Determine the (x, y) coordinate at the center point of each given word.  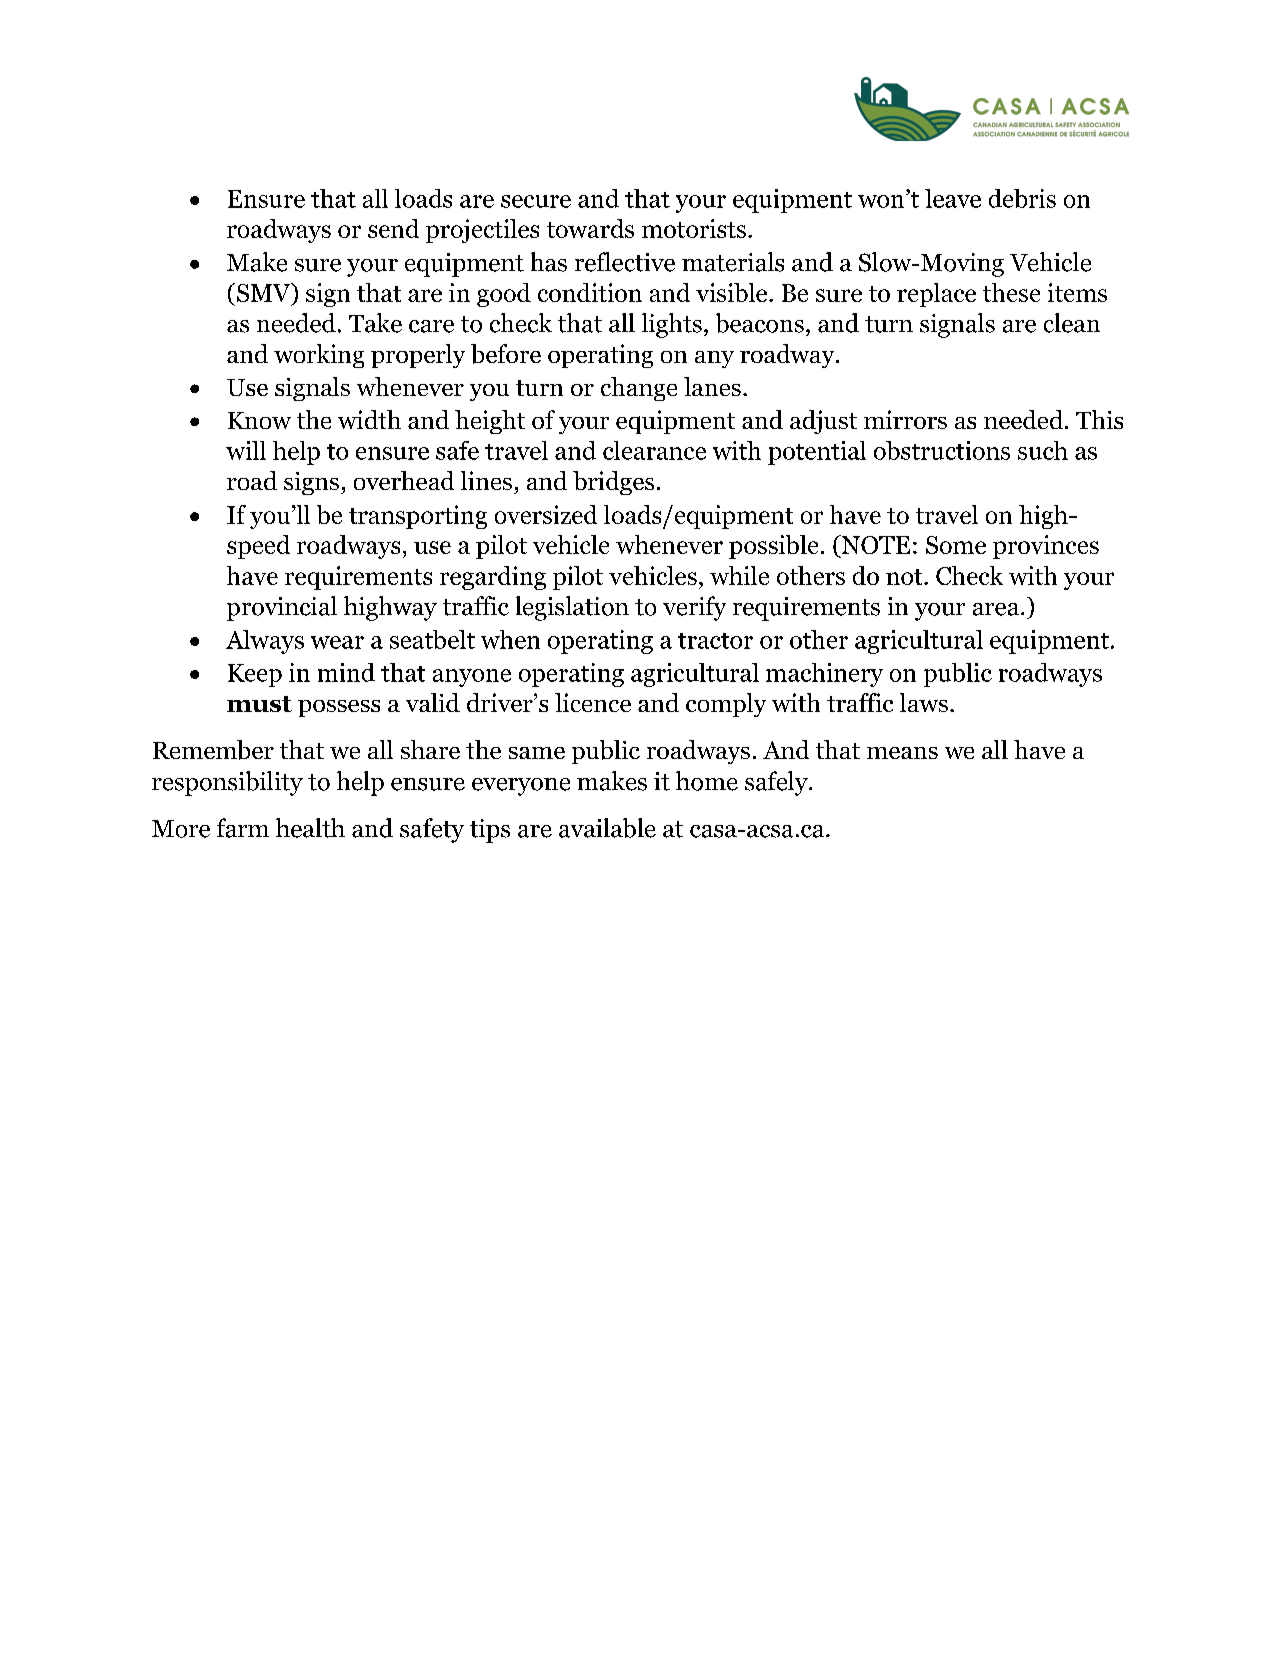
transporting (418, 517)
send (393, 228)
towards (590, 228)
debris (1022, 198)
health (310, 828)
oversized (546, 514)
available (607, 828)
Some (956, 545)
